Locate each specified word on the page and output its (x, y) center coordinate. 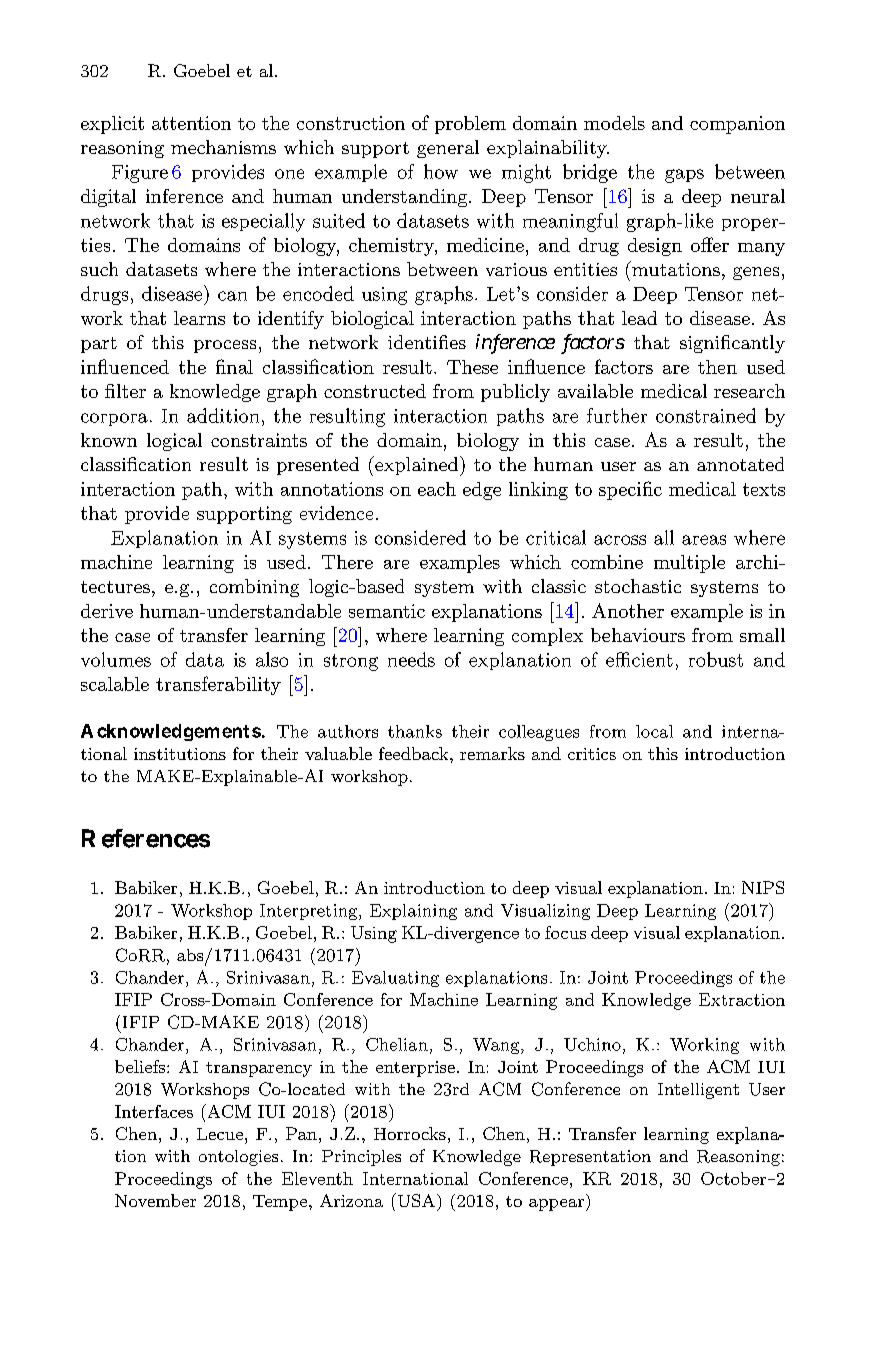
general (448, 149)
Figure (140, 174)
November (155, 1200)
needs (411, 659)
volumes (116, 659)
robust (716, 659)
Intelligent (698, 1091)
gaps (684, 176)
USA (415, 1200)
